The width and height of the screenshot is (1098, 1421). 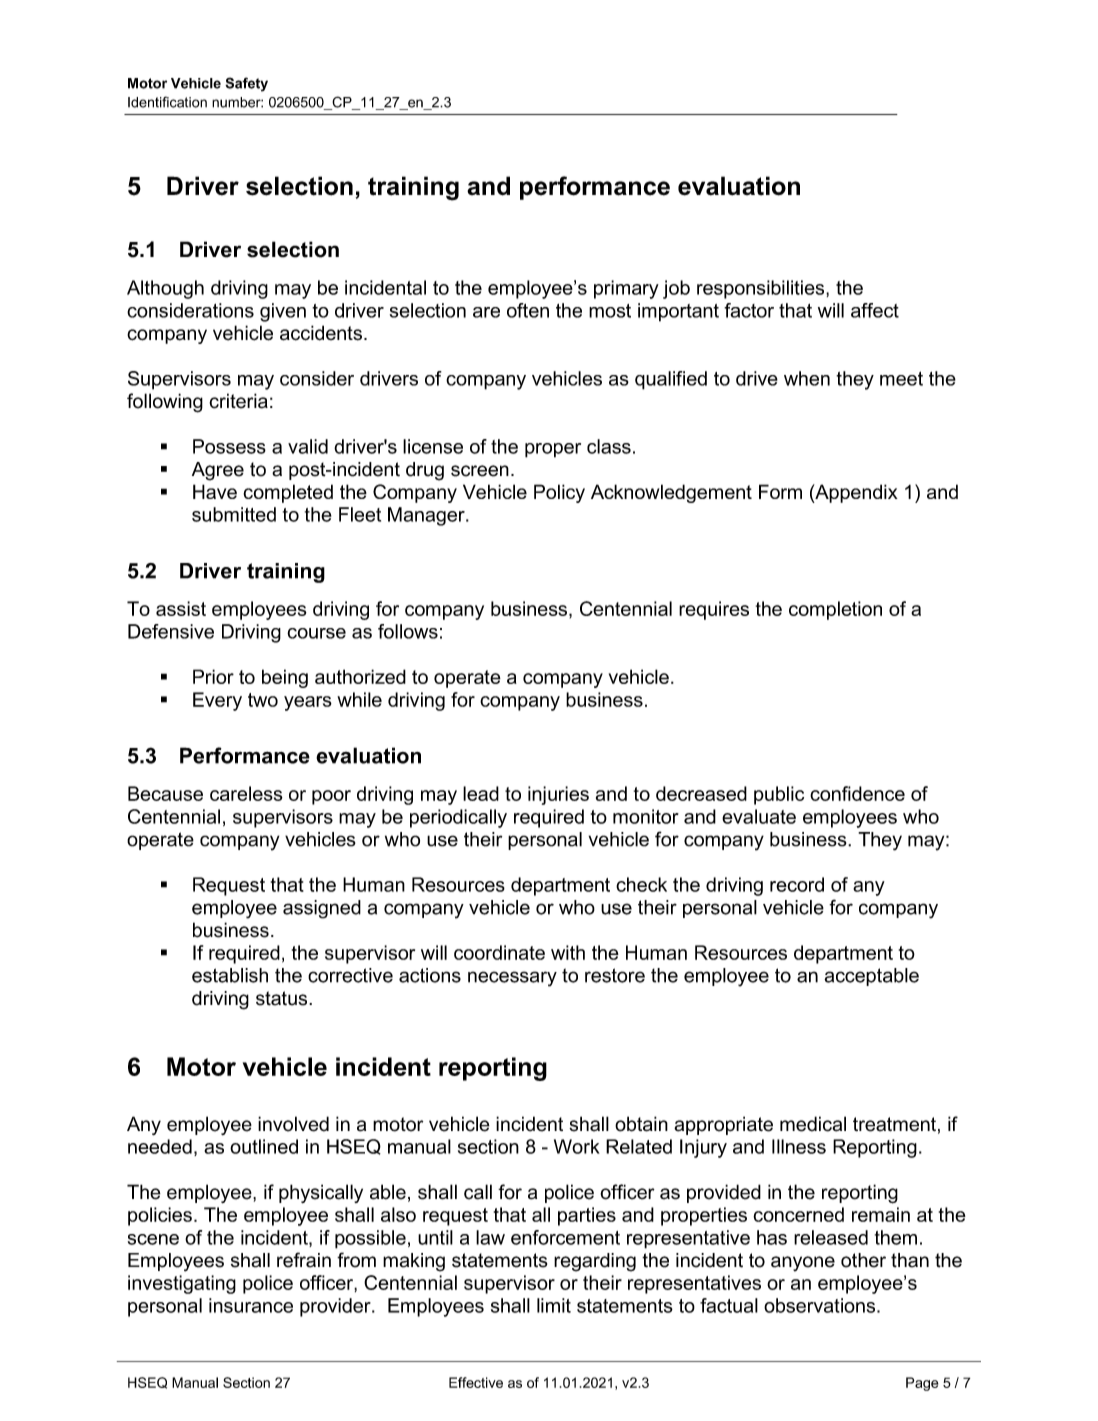 I want to click on responsibilities, so click(x=762, y=289).
